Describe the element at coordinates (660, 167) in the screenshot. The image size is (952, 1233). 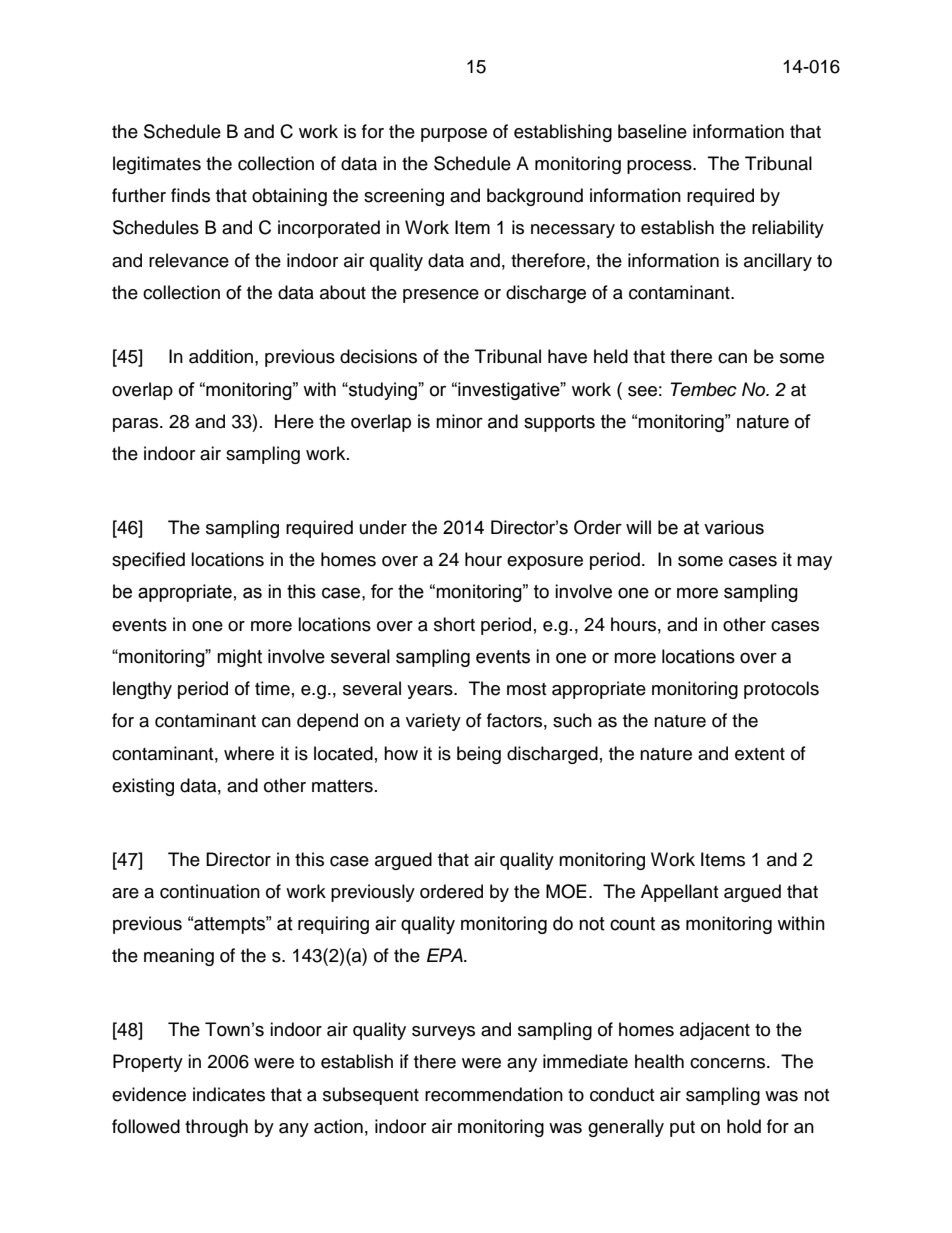
I see `process` at that location.
